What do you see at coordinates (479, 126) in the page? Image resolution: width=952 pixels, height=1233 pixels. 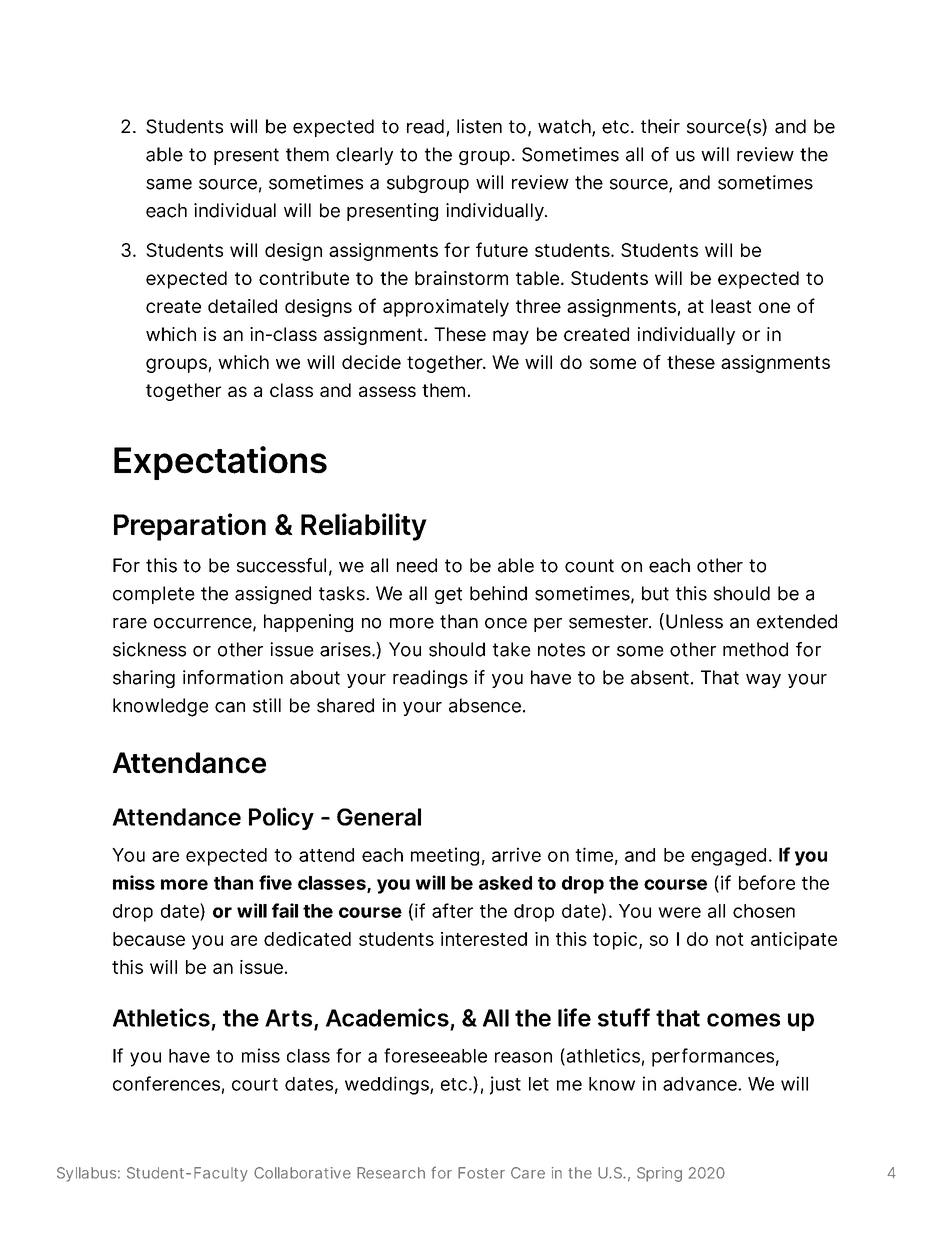 I see `listen` at bounding box center [479, 126].
